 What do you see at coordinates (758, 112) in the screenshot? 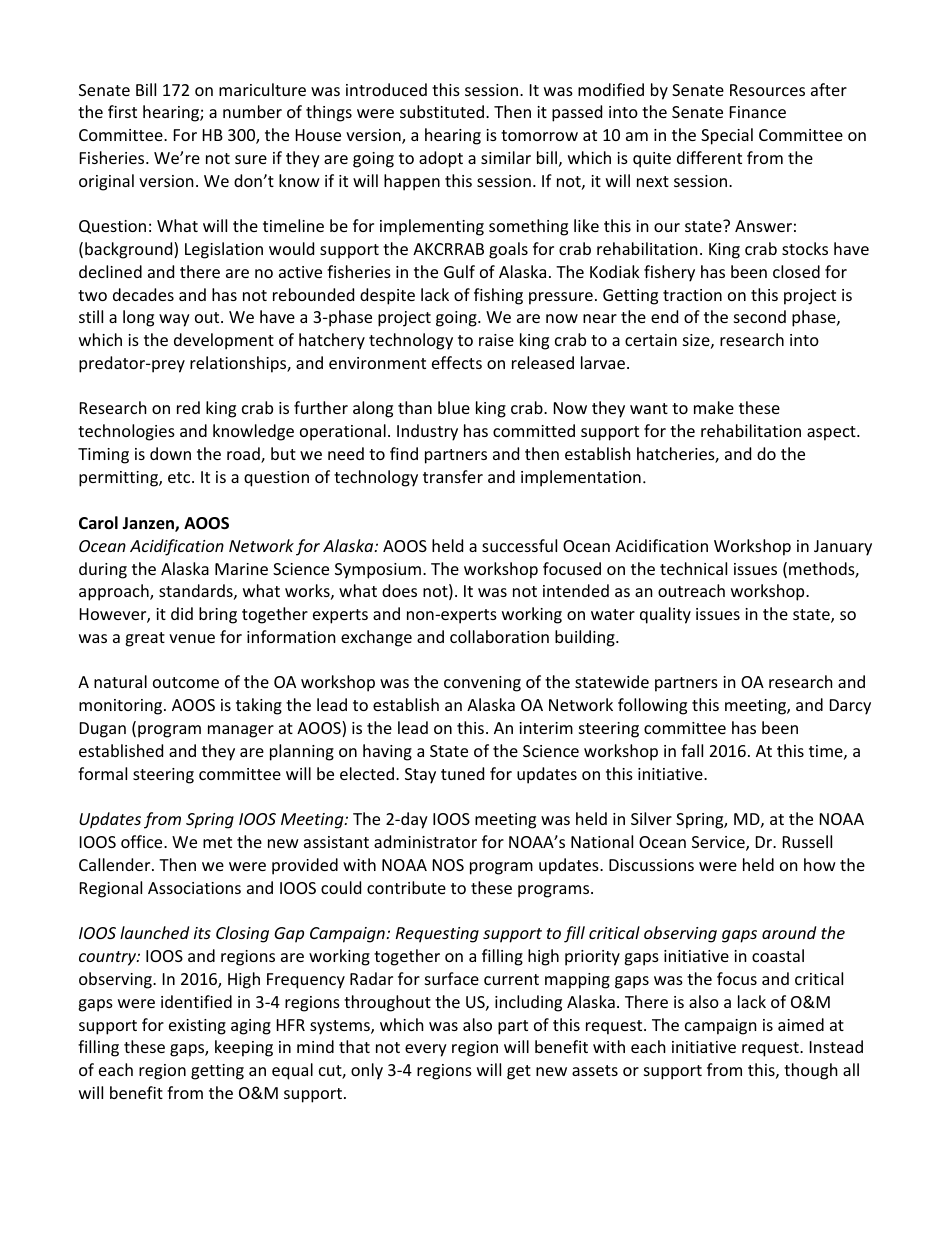
I see `Finance` at bounding box center [758, 112].
